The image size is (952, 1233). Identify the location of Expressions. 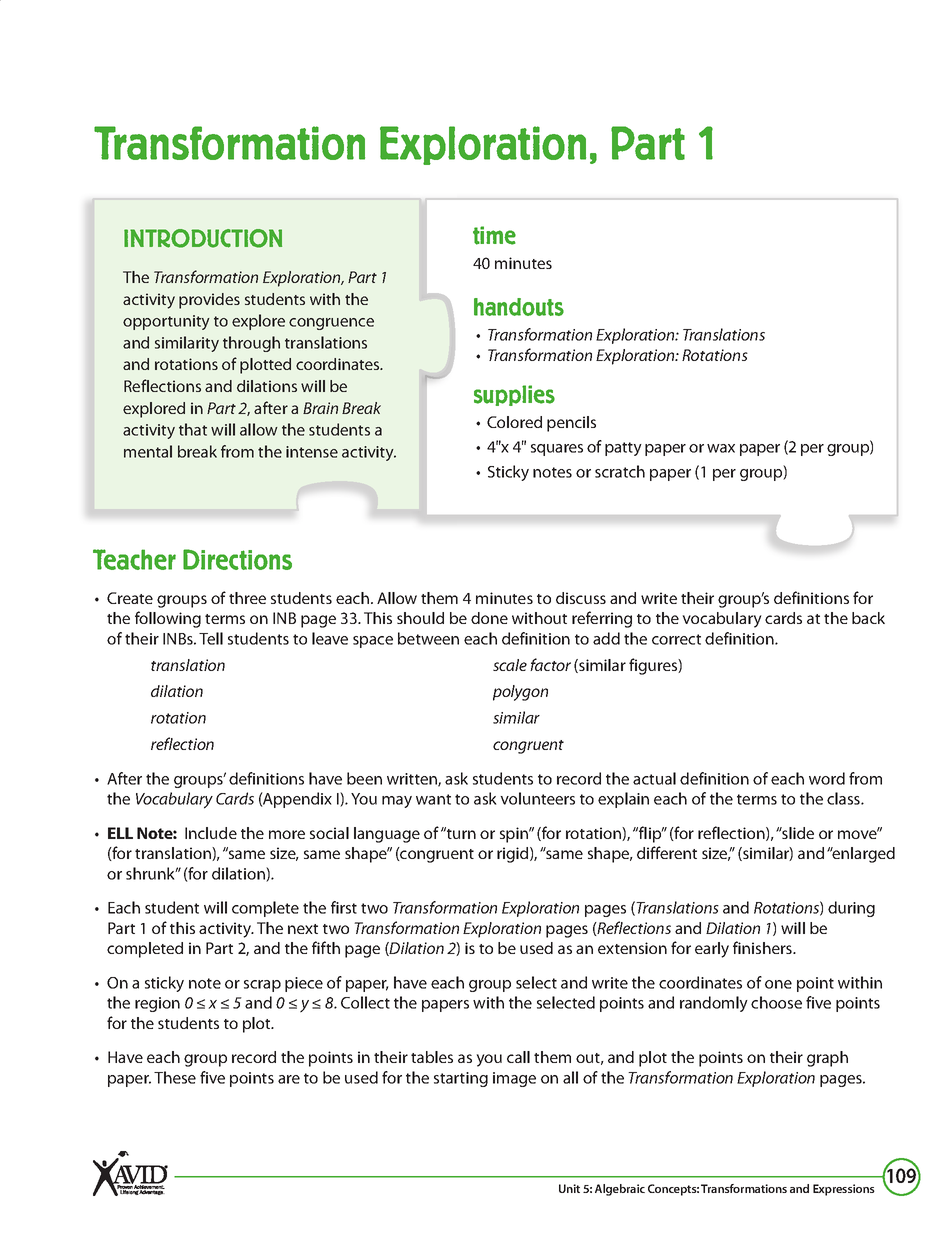
(844, 1190).
